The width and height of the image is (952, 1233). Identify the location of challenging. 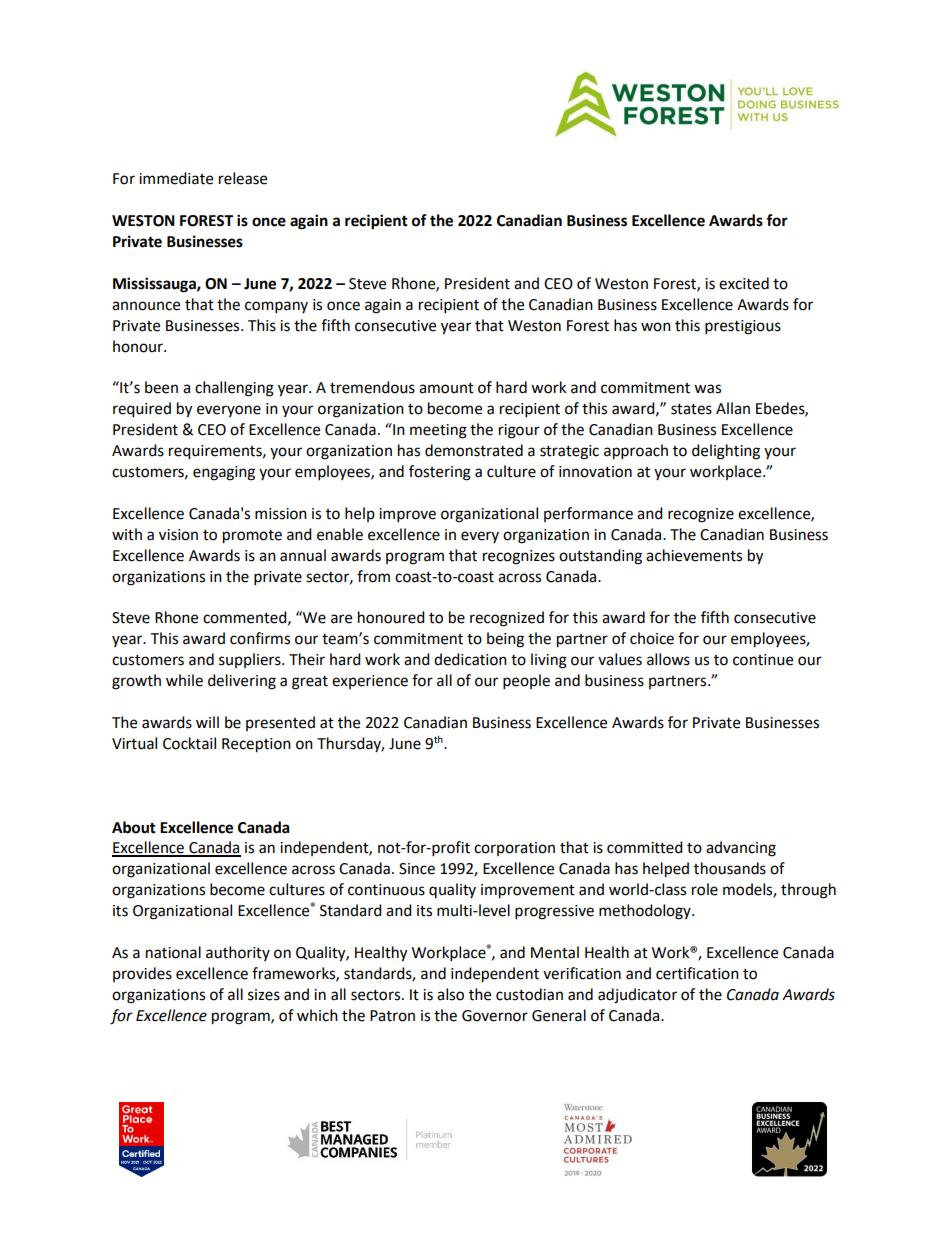
(234, 389).
